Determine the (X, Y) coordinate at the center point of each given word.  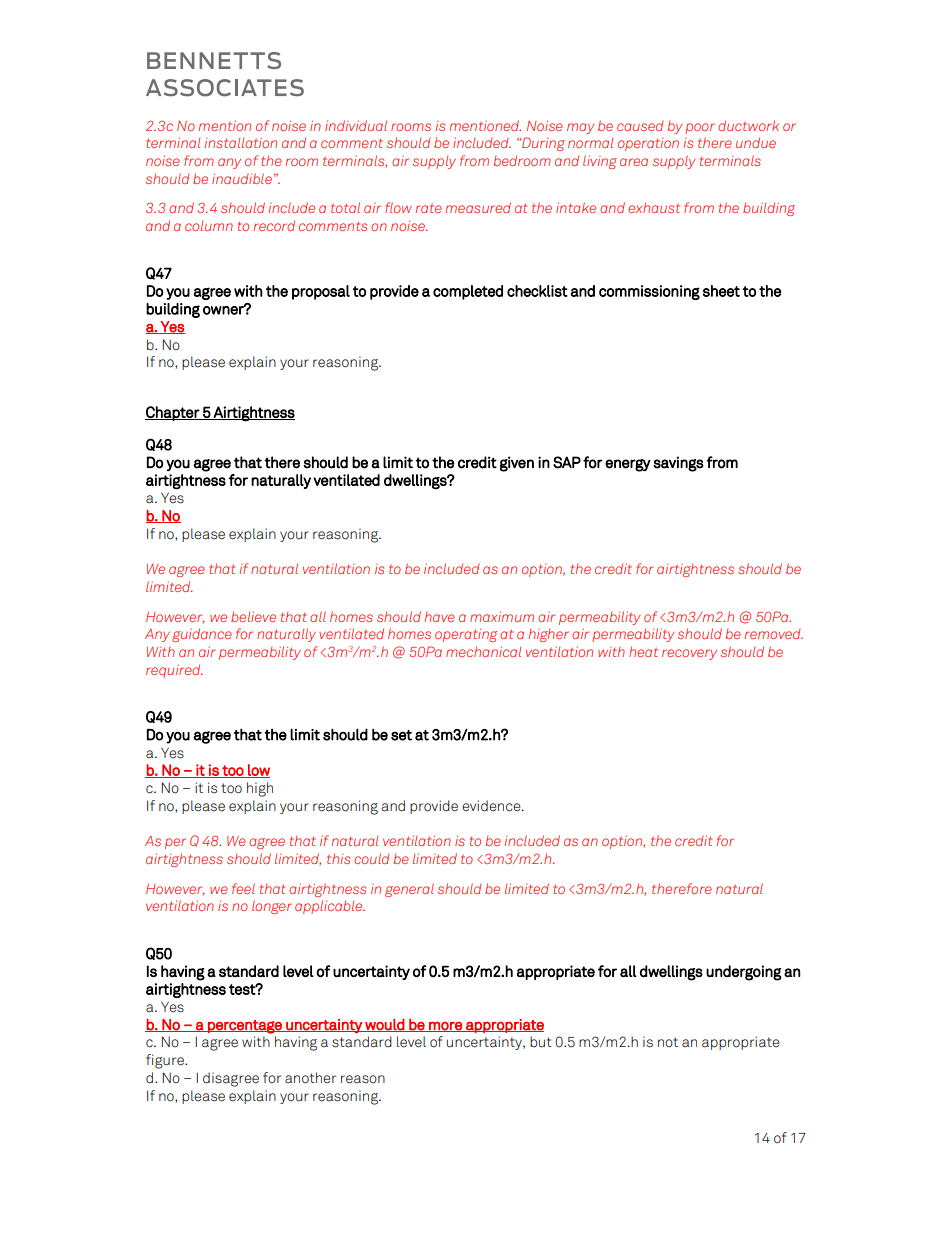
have (440, 616)
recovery (689, 654)
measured (478, 207)
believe (253, 616)
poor (700, 128)
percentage (245, 1027)
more (445, 1027)
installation (241, 142)
